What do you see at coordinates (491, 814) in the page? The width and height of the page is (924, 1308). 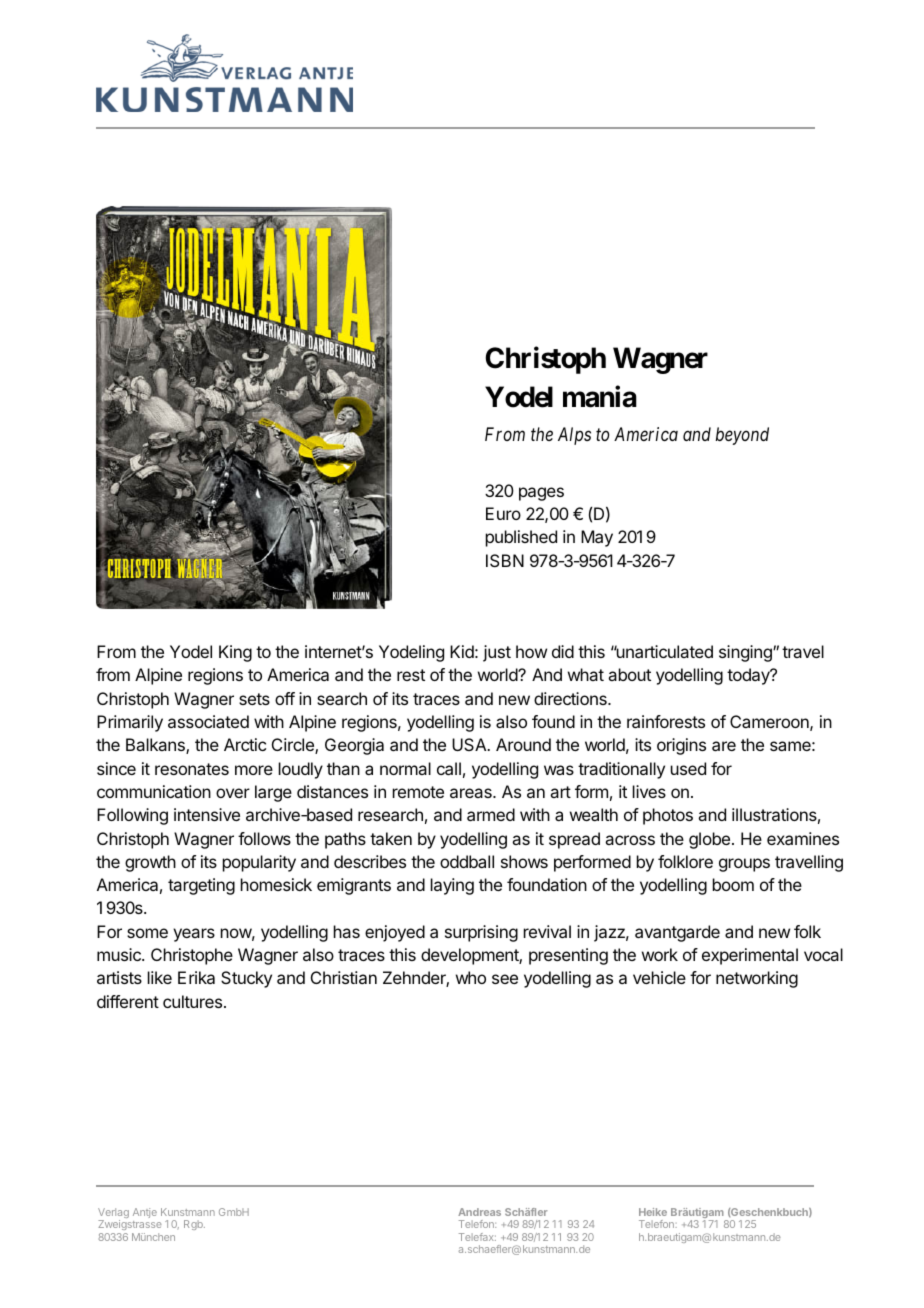 I see `armed` at bounding box center [491, 814].
